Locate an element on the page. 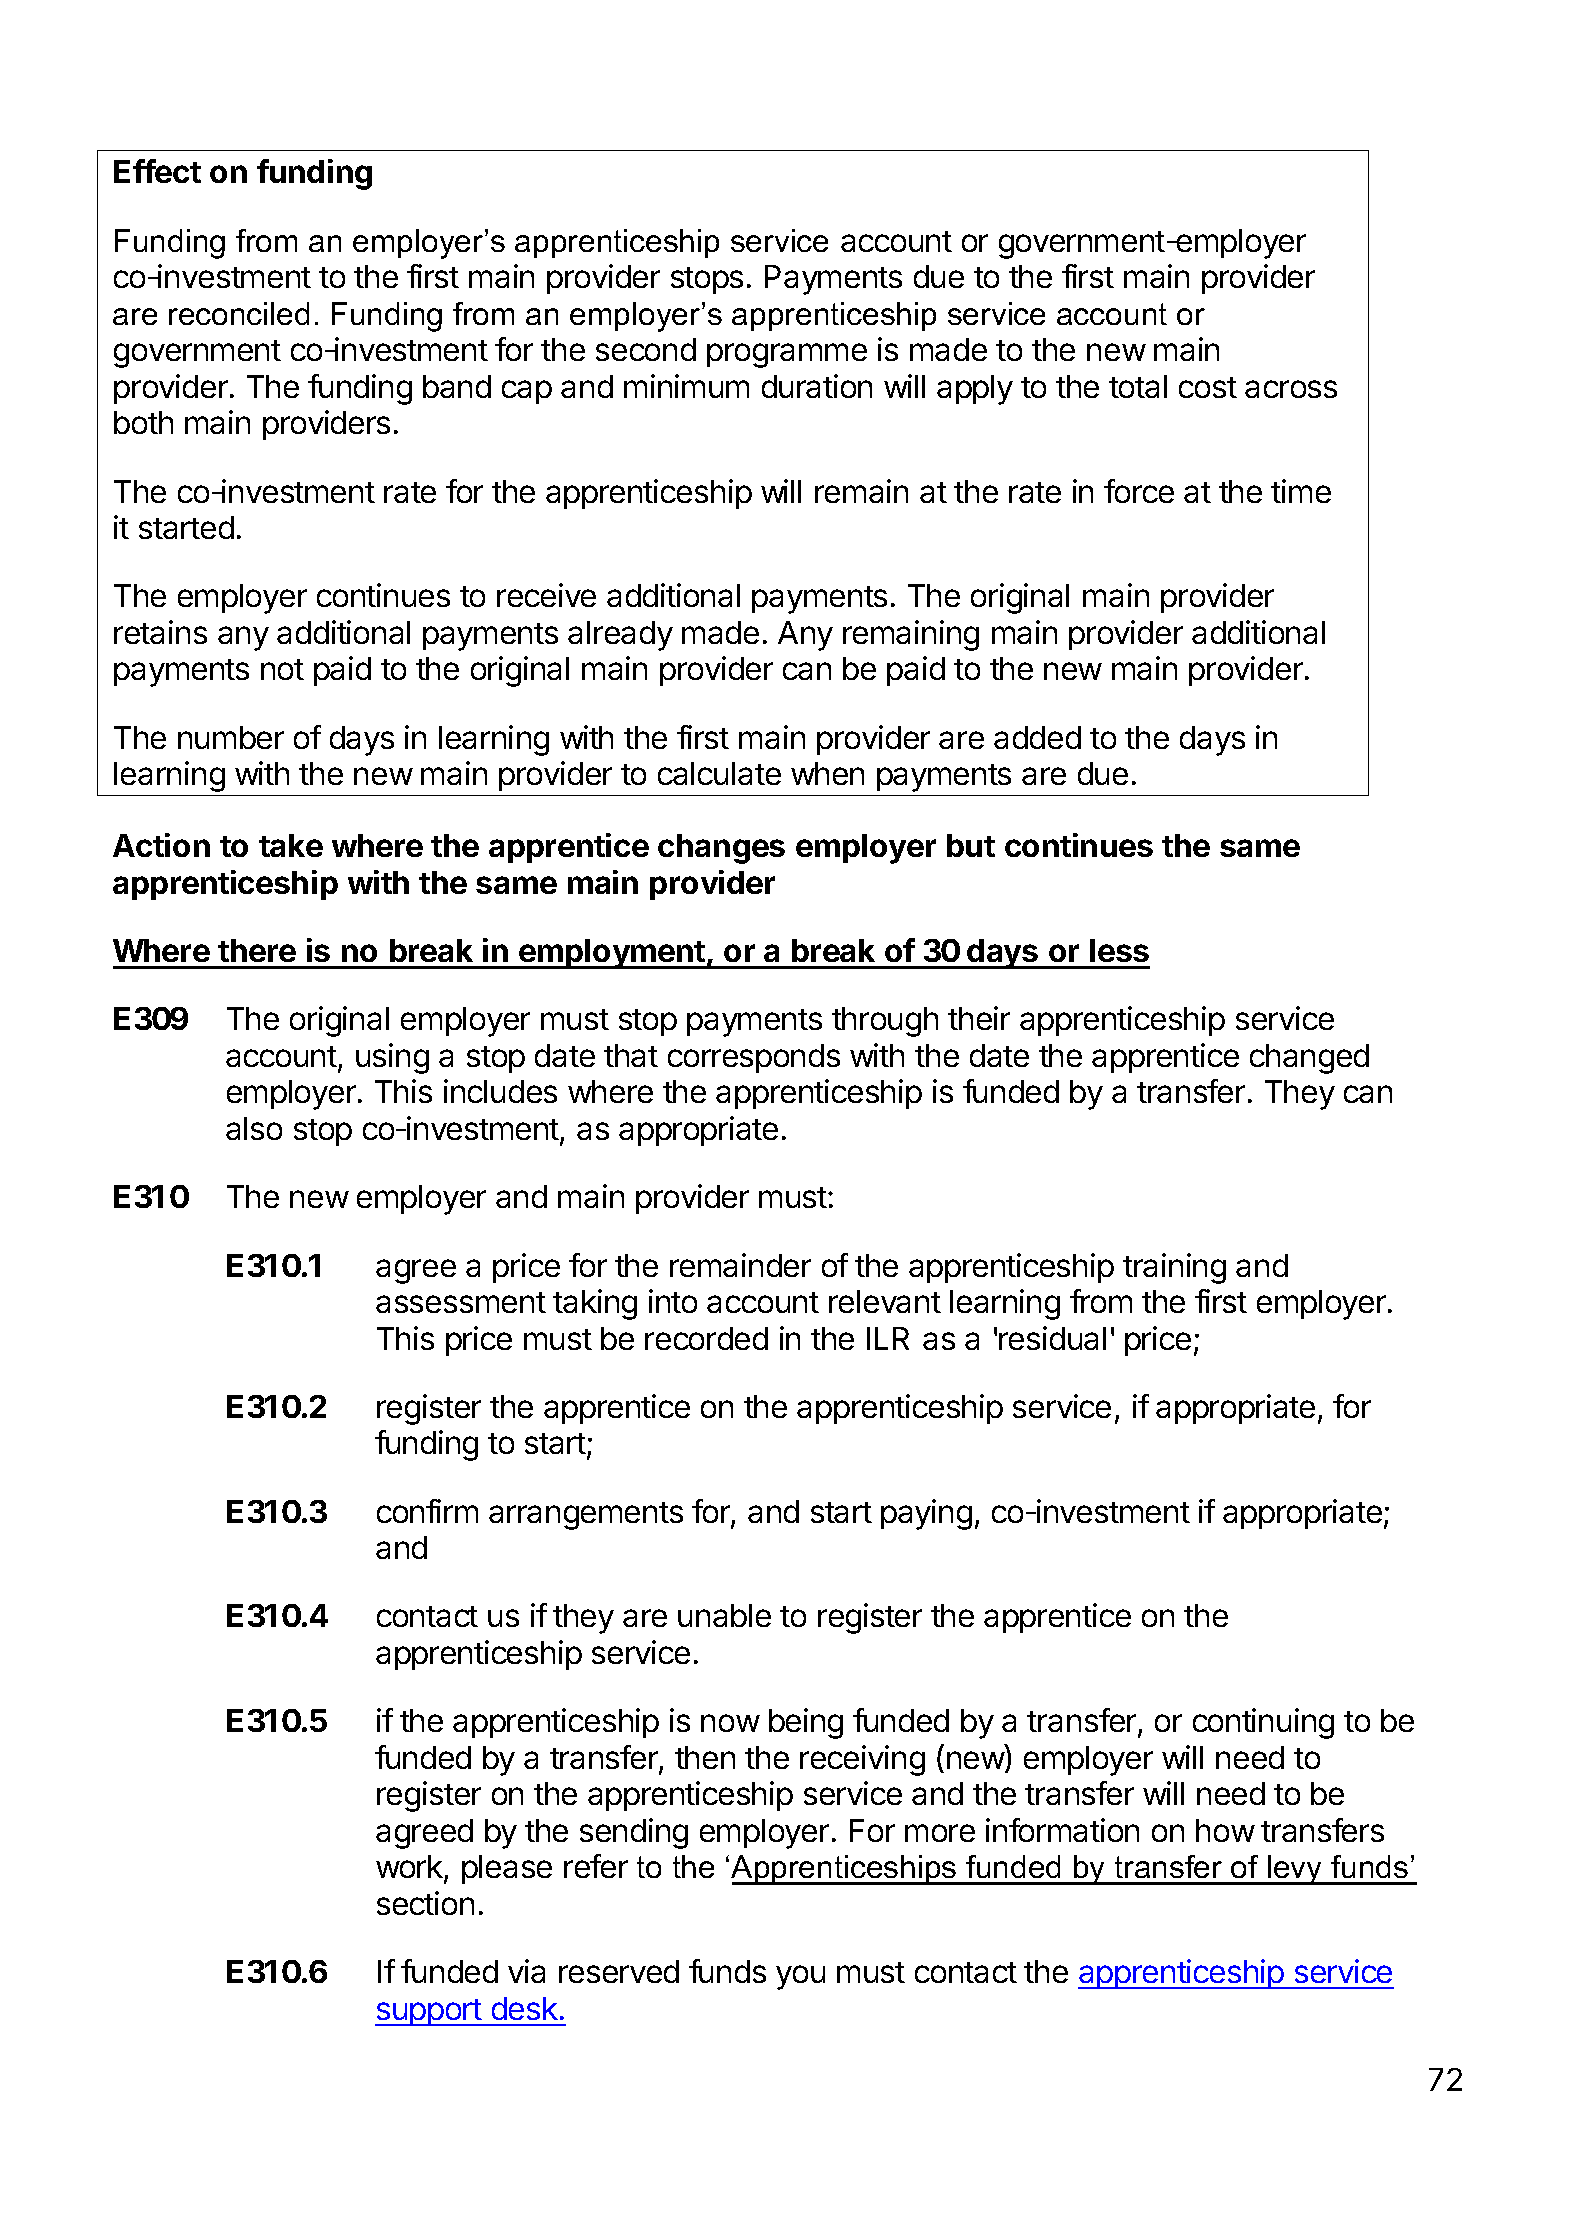 This image has height=2228, width=1575. take is located at coordinates (291, 845).
